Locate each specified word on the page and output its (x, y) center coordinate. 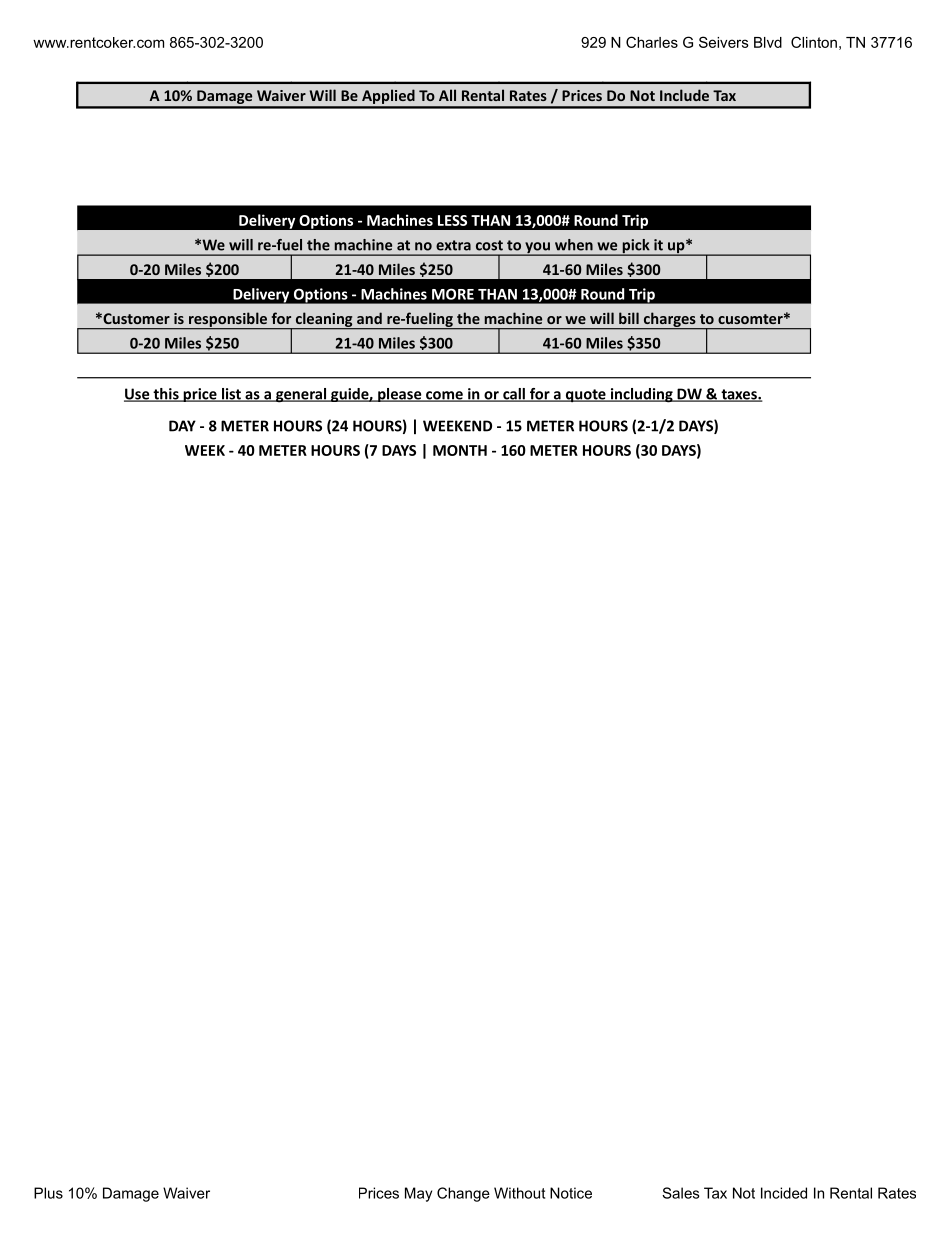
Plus (48, 1193)
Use (138, 395)
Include (684, 95)
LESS (452, 220)
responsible (228, 320)
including (641, 395)
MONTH (460, 450)
